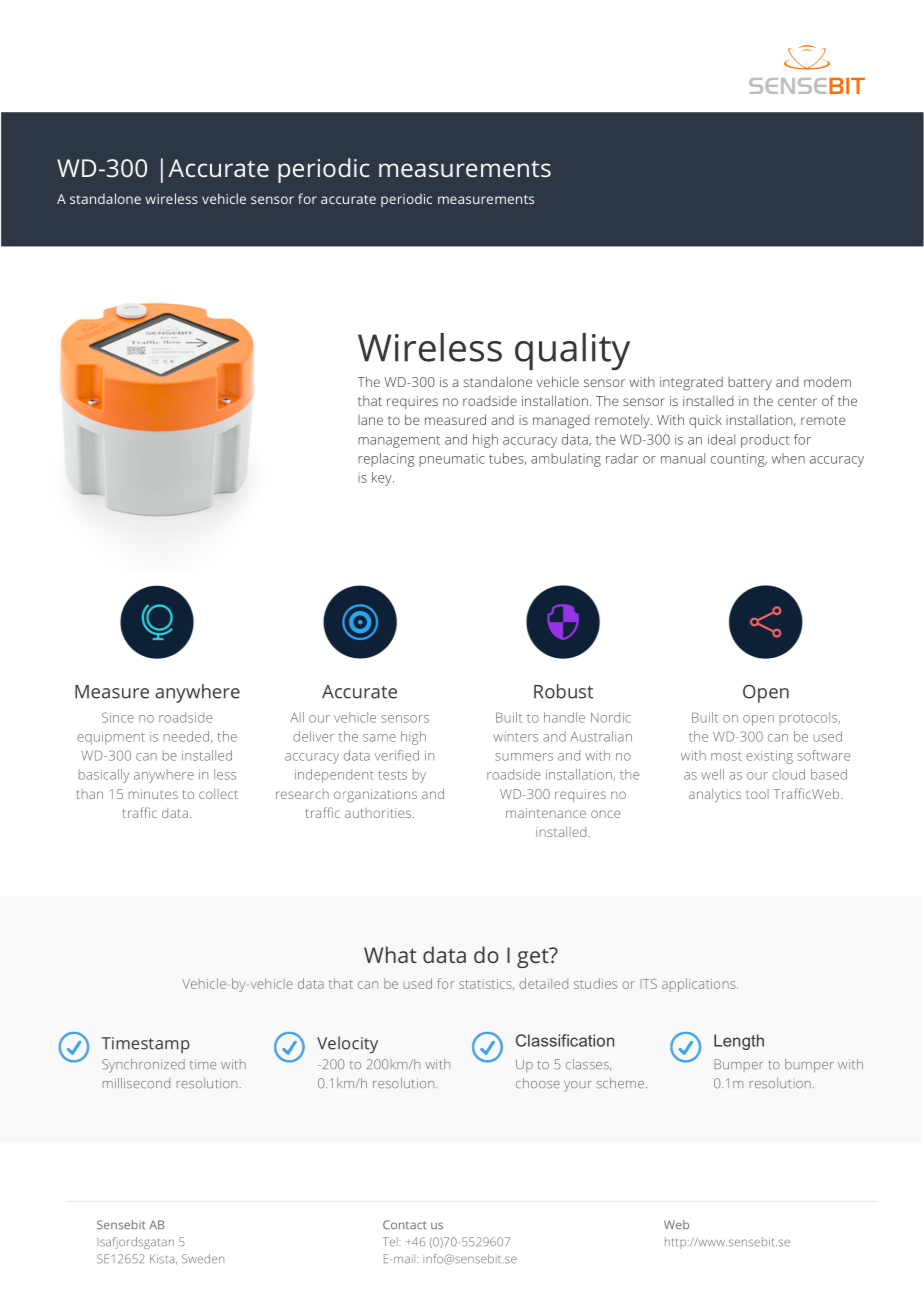  Describe the element at coordinates (399, 441) in the page. I see `management` at that location.
